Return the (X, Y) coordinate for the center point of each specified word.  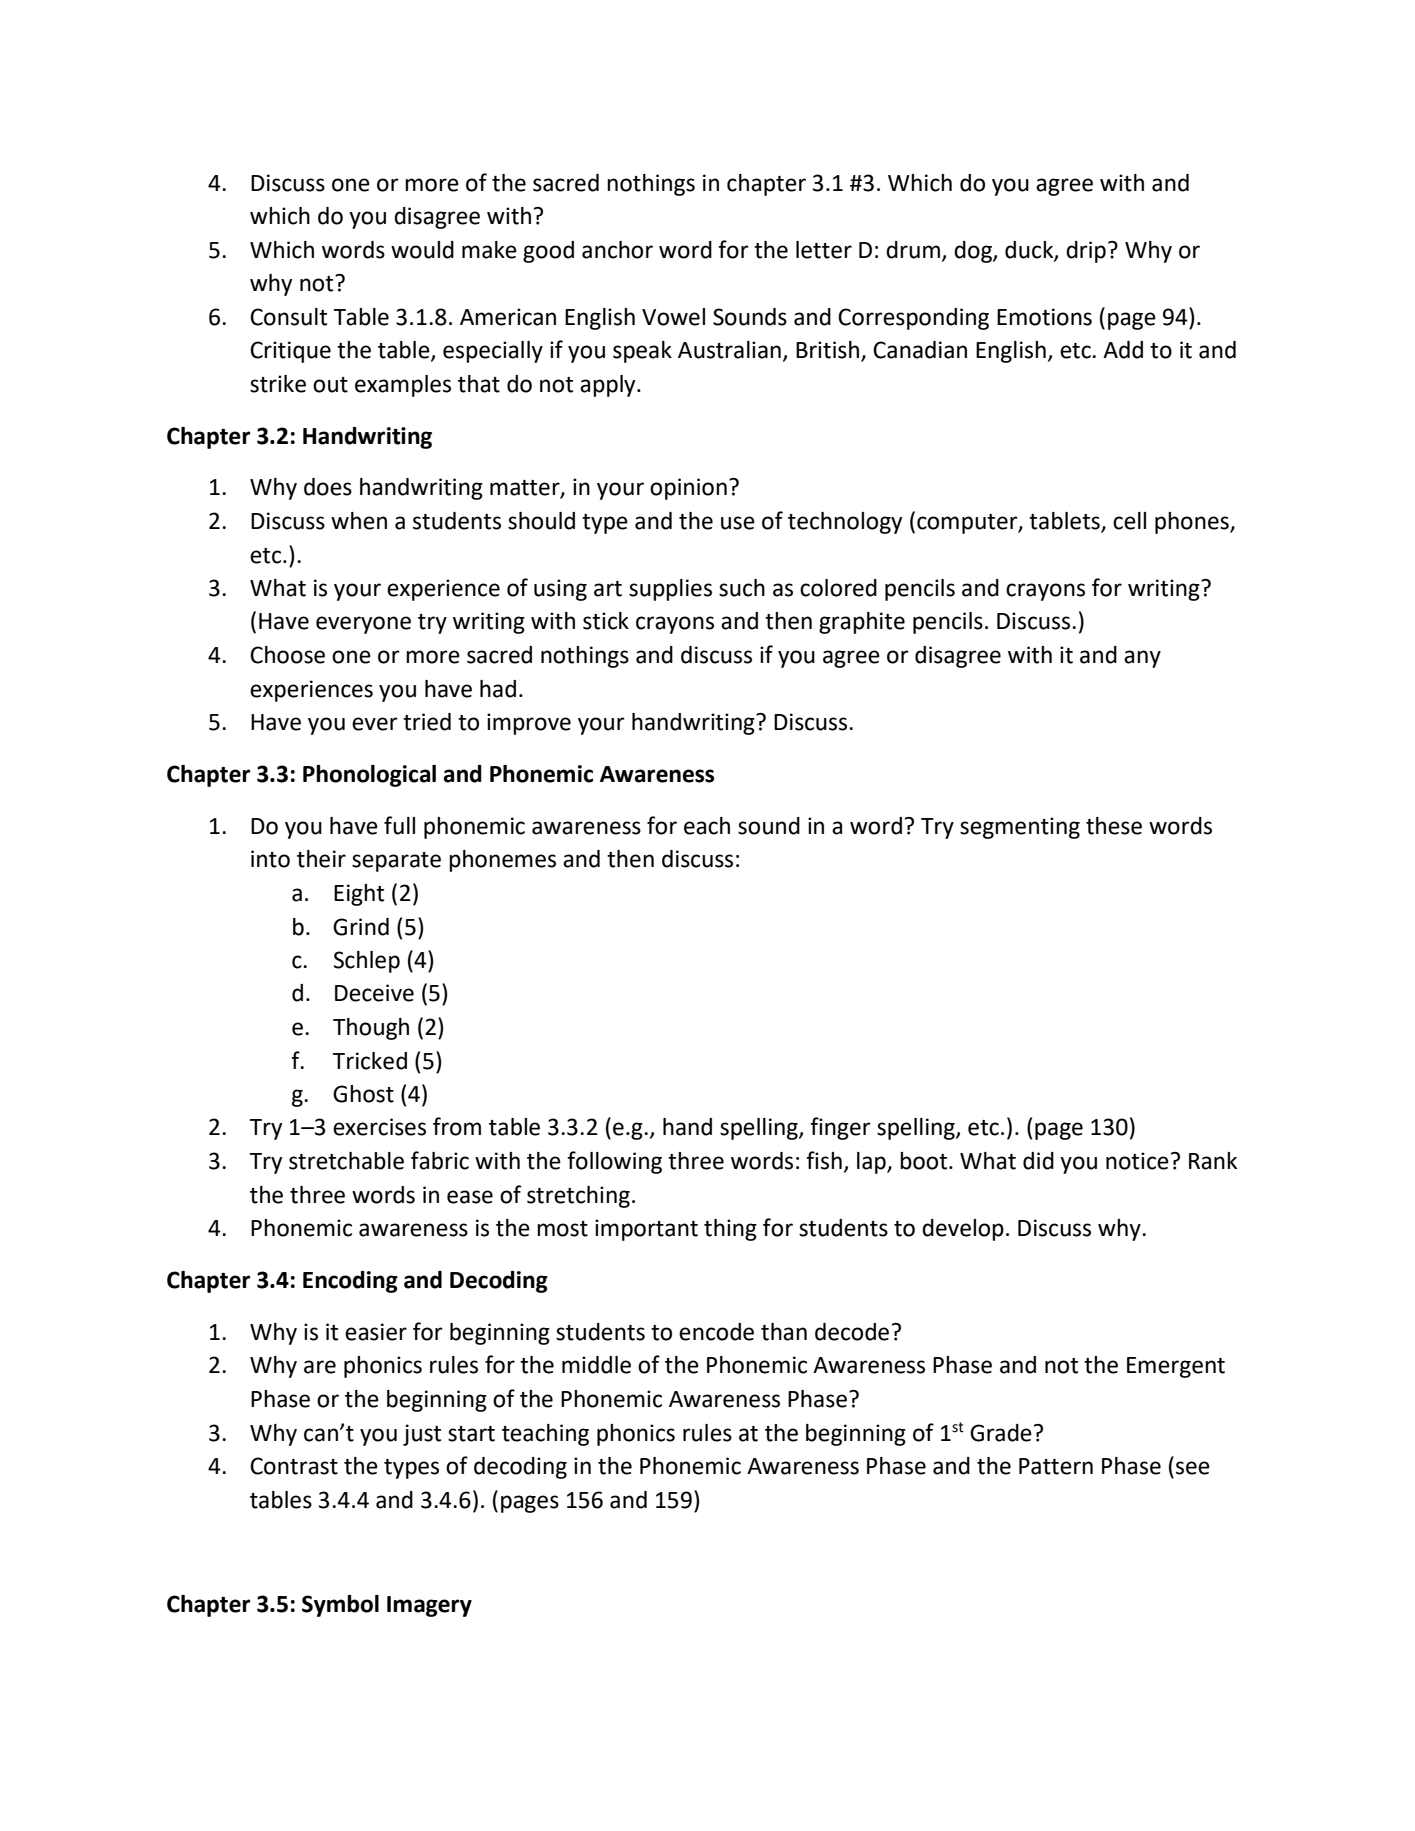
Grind (361, 927)
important (646, 1230)
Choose (287, 655)
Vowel (673, 317)
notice (1137, 1161)
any (1142, 659)
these (1114, 826)
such (742, 588)
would (422, 250)
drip (1086, 252)
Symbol (340, 1606)
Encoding (350, 1282)
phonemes (502, 861)
